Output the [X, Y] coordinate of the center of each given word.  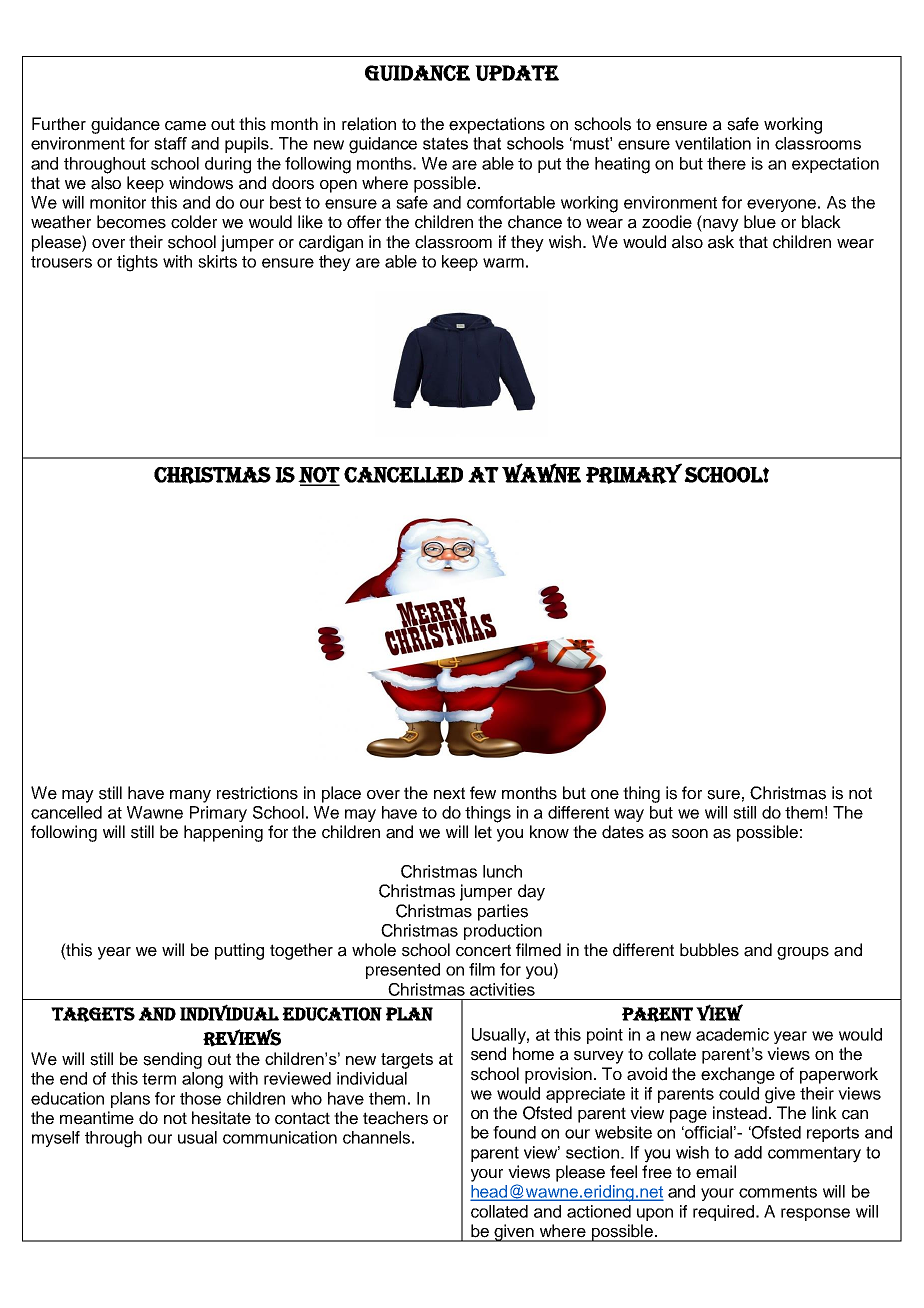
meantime [97, 1118]
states [445, 143]
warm [503, 263]
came [185, 126]
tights [137, 263]
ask [721, 242]
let [483, 832]
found [514, 1132]
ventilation [713, 143]
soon [690, 834]
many [190, 796]
